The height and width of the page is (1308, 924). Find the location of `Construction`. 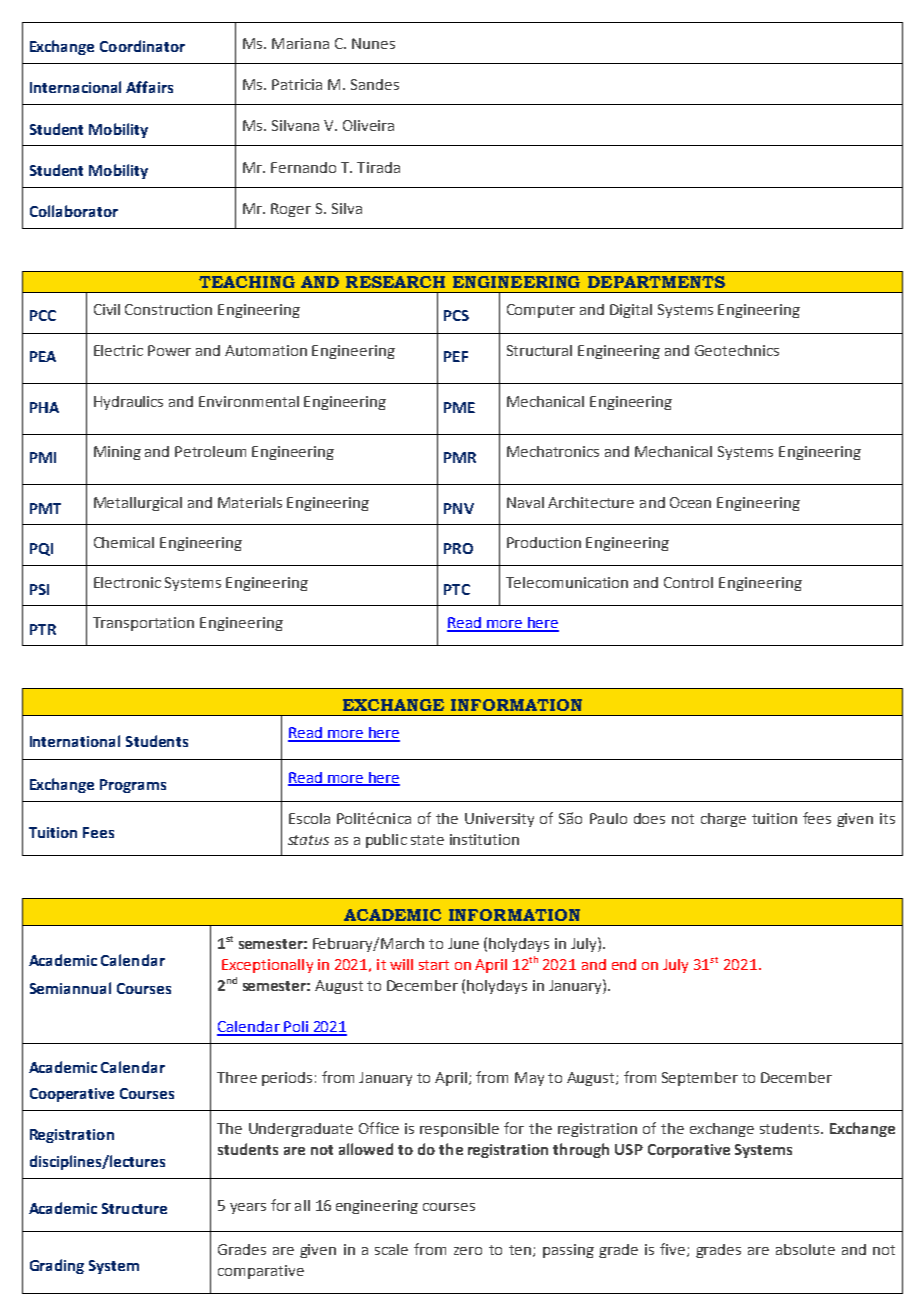

Construction is located at coordinates (168, 309).
